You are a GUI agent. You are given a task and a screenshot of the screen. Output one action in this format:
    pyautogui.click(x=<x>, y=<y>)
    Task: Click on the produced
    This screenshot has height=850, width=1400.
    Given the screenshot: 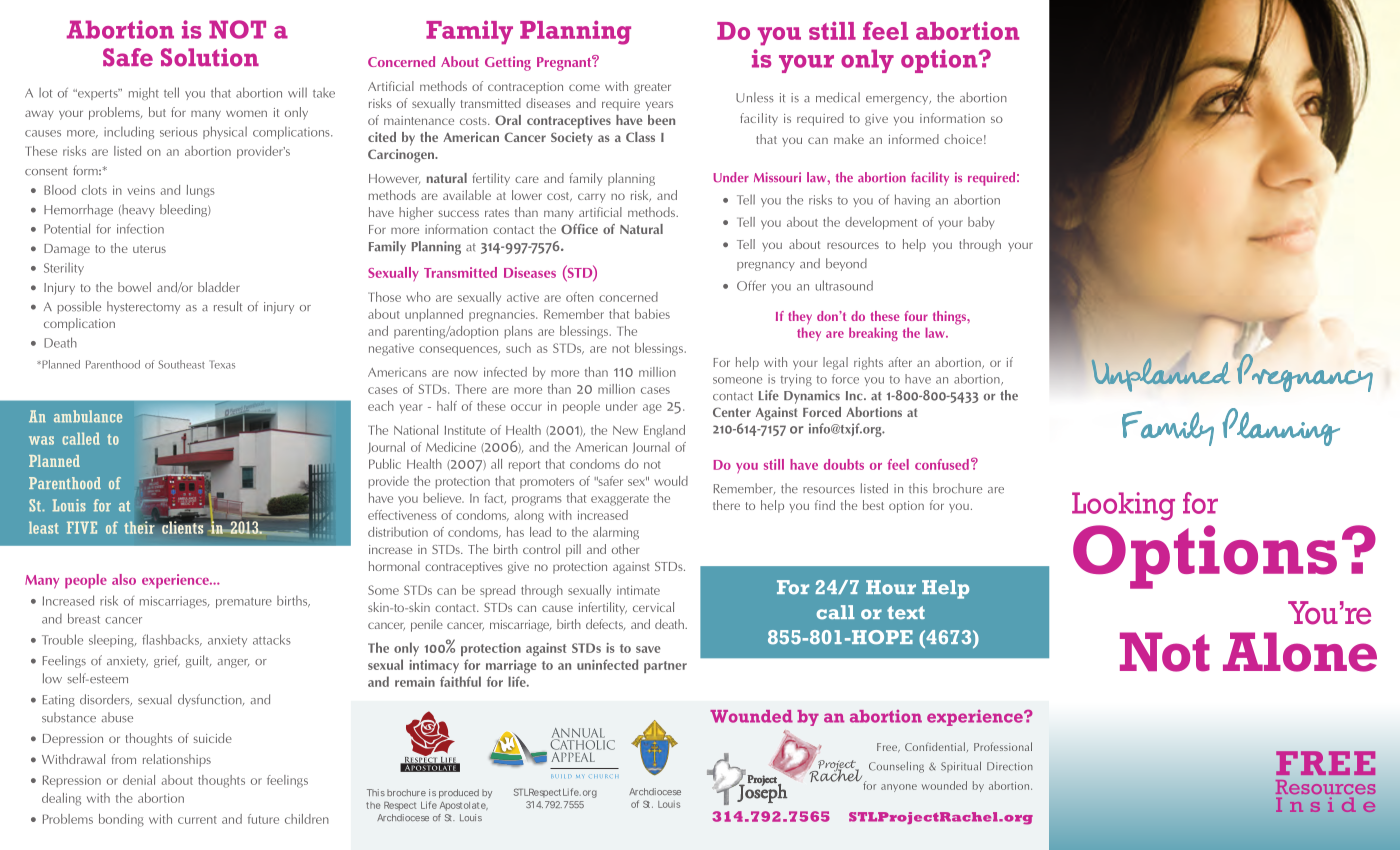 What is the action you would take?
    pyautogui.click(x=459, y=793)
